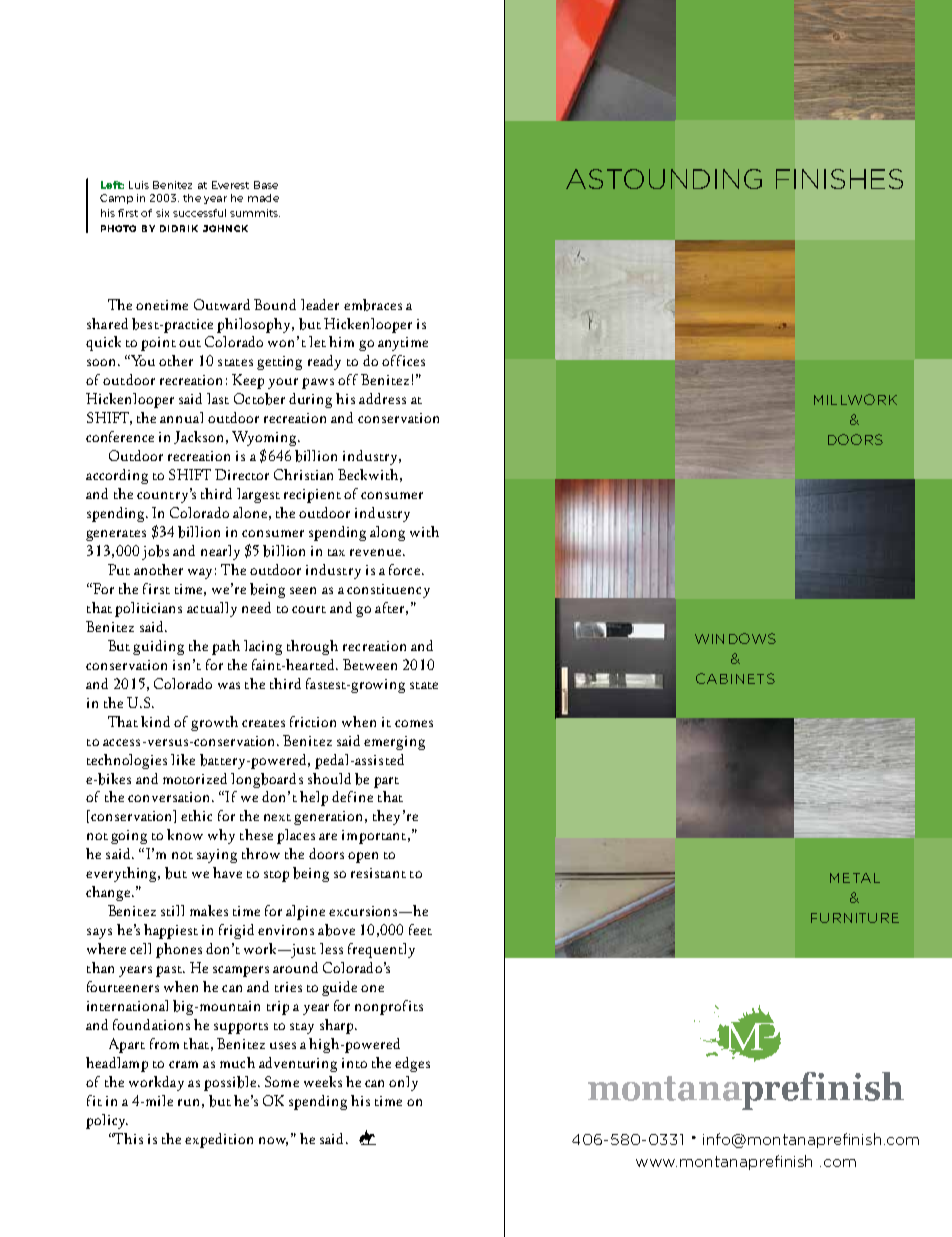 The height and width of the page is (1237, 952). I want to click on METAL, so click(855, 878).
